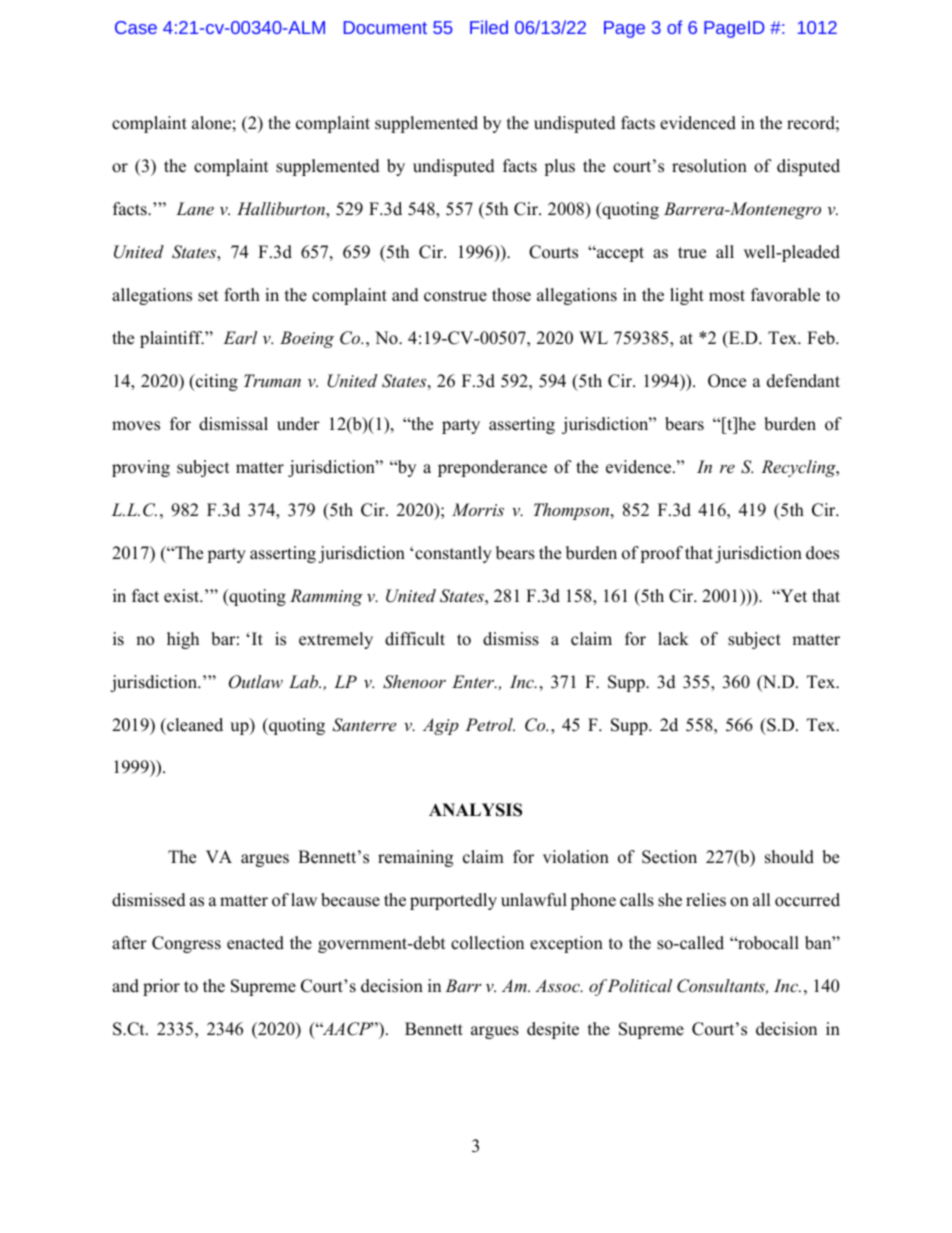 This image has width=952, height=1233. I want to click on Case, so click(136, 27).
